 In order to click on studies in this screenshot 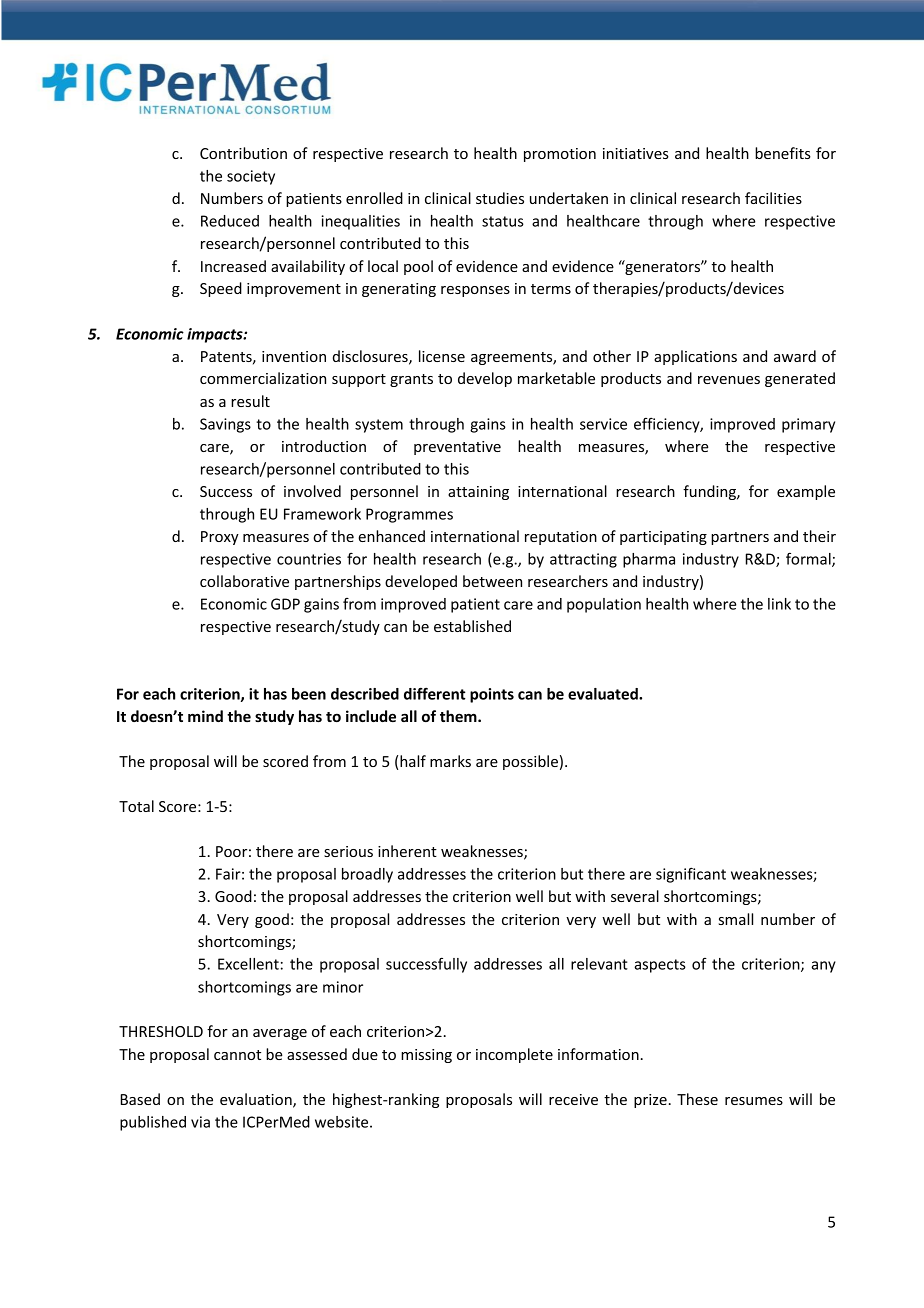, I will do `click(500, 198)`.
